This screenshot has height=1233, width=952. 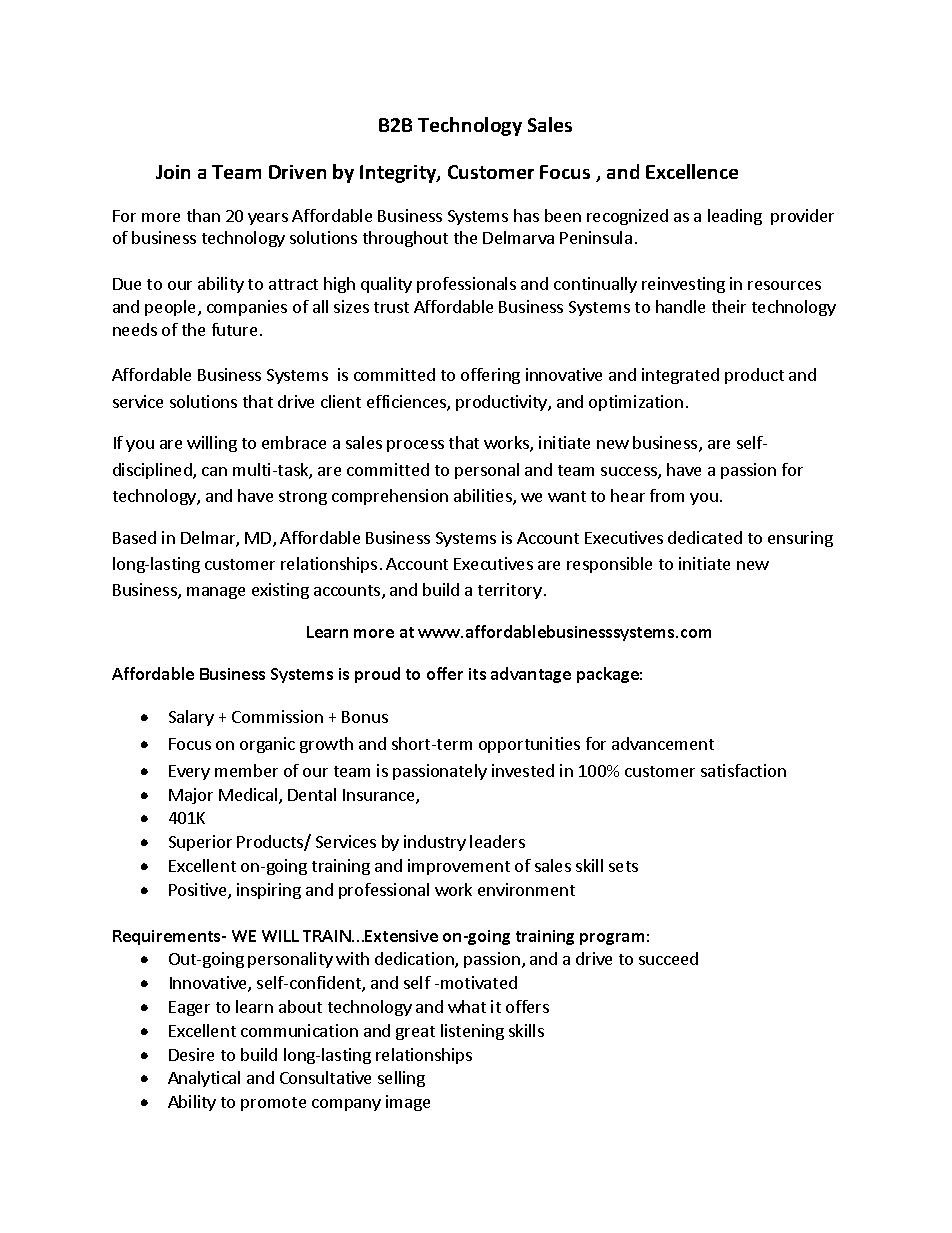 I want to click on has, so click(x=526, y=215).
